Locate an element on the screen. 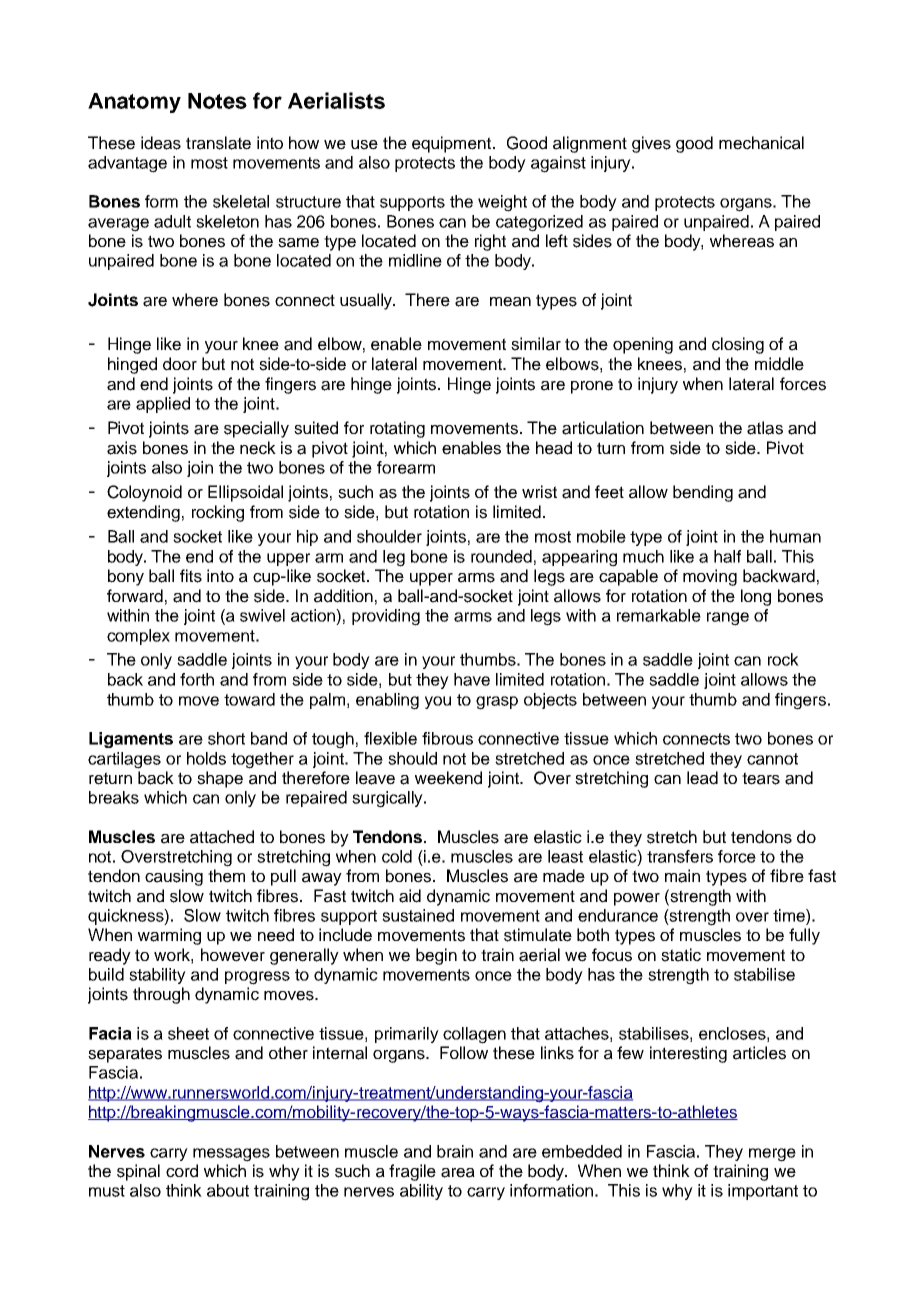  weekend is located at coordinates (448, 778).
